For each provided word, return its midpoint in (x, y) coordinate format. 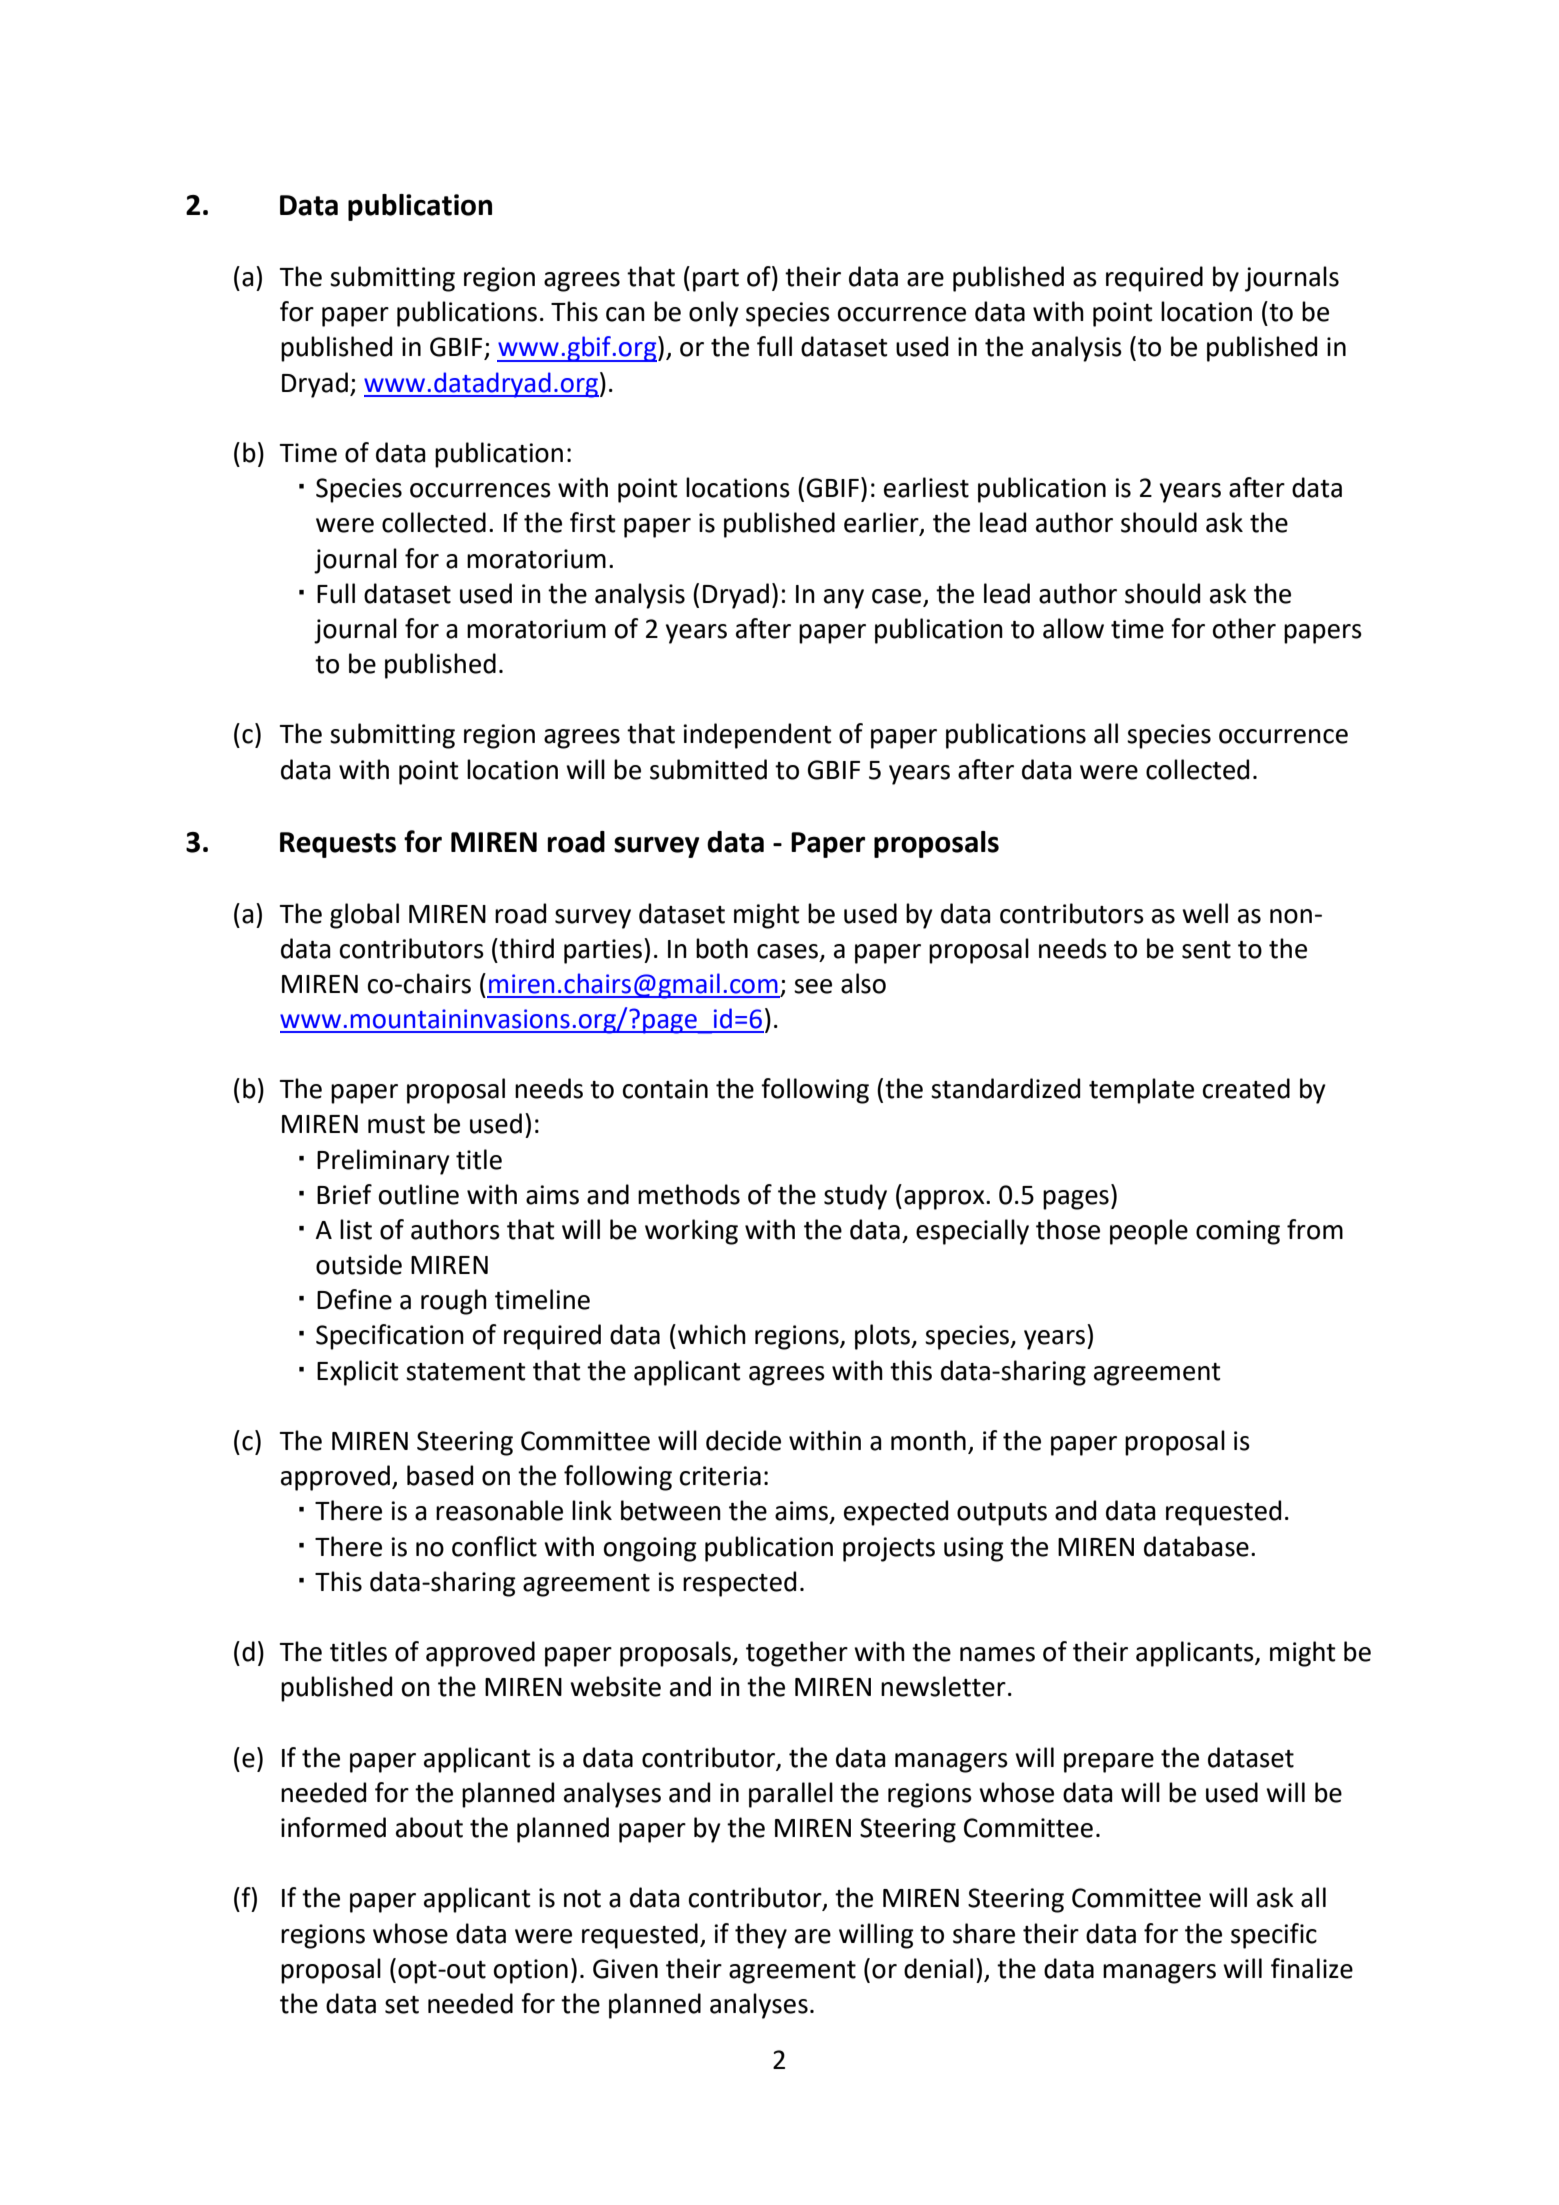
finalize (1312, 1968)
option (531, 1971)
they (761, 1936)
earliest (926, 487)
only (714, 314)
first (593, 522)
